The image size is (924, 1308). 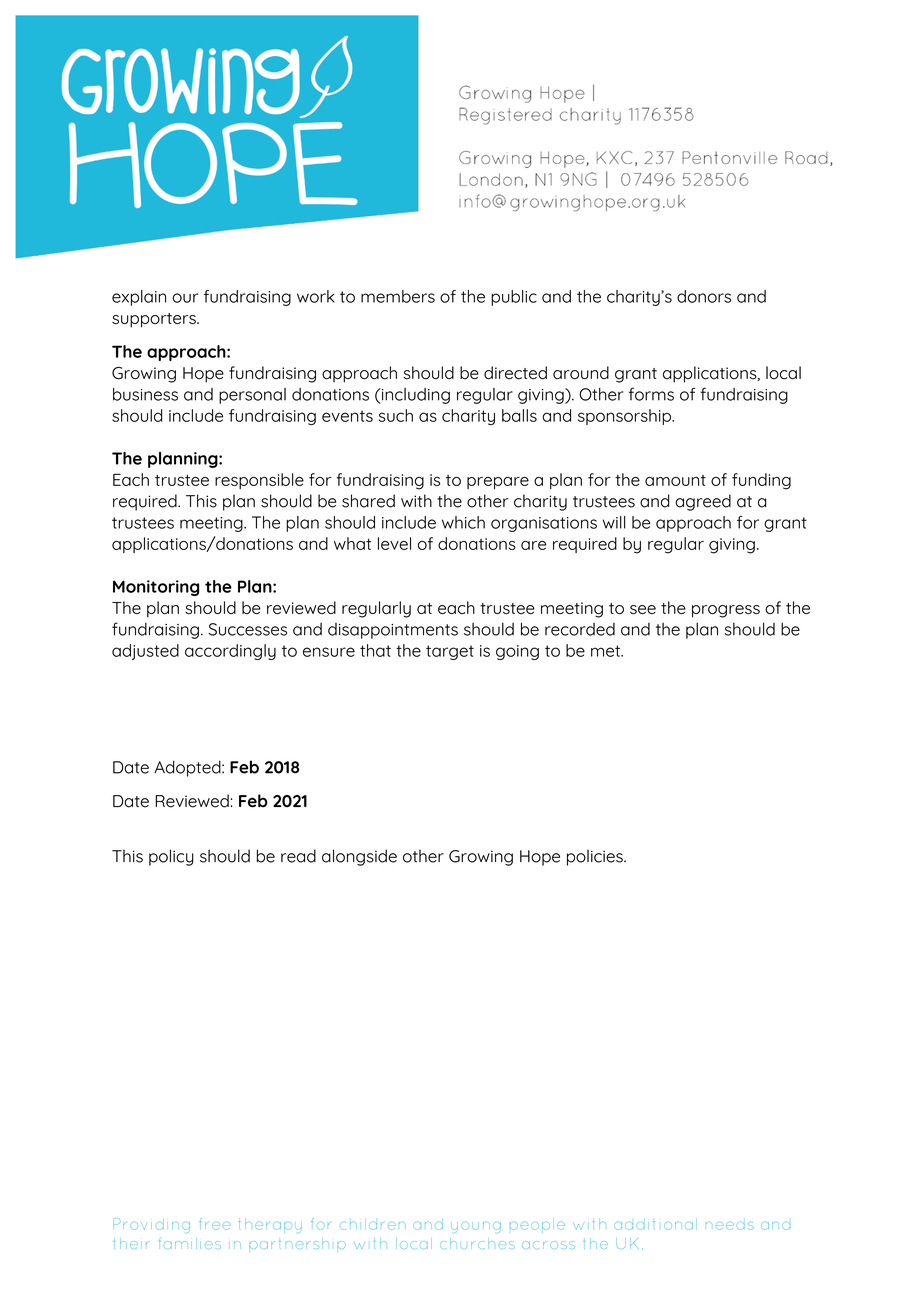 What do you see at coordinates (359, 857) in the screenshot?
I see `alongside` at bounding box center [359, 857].
